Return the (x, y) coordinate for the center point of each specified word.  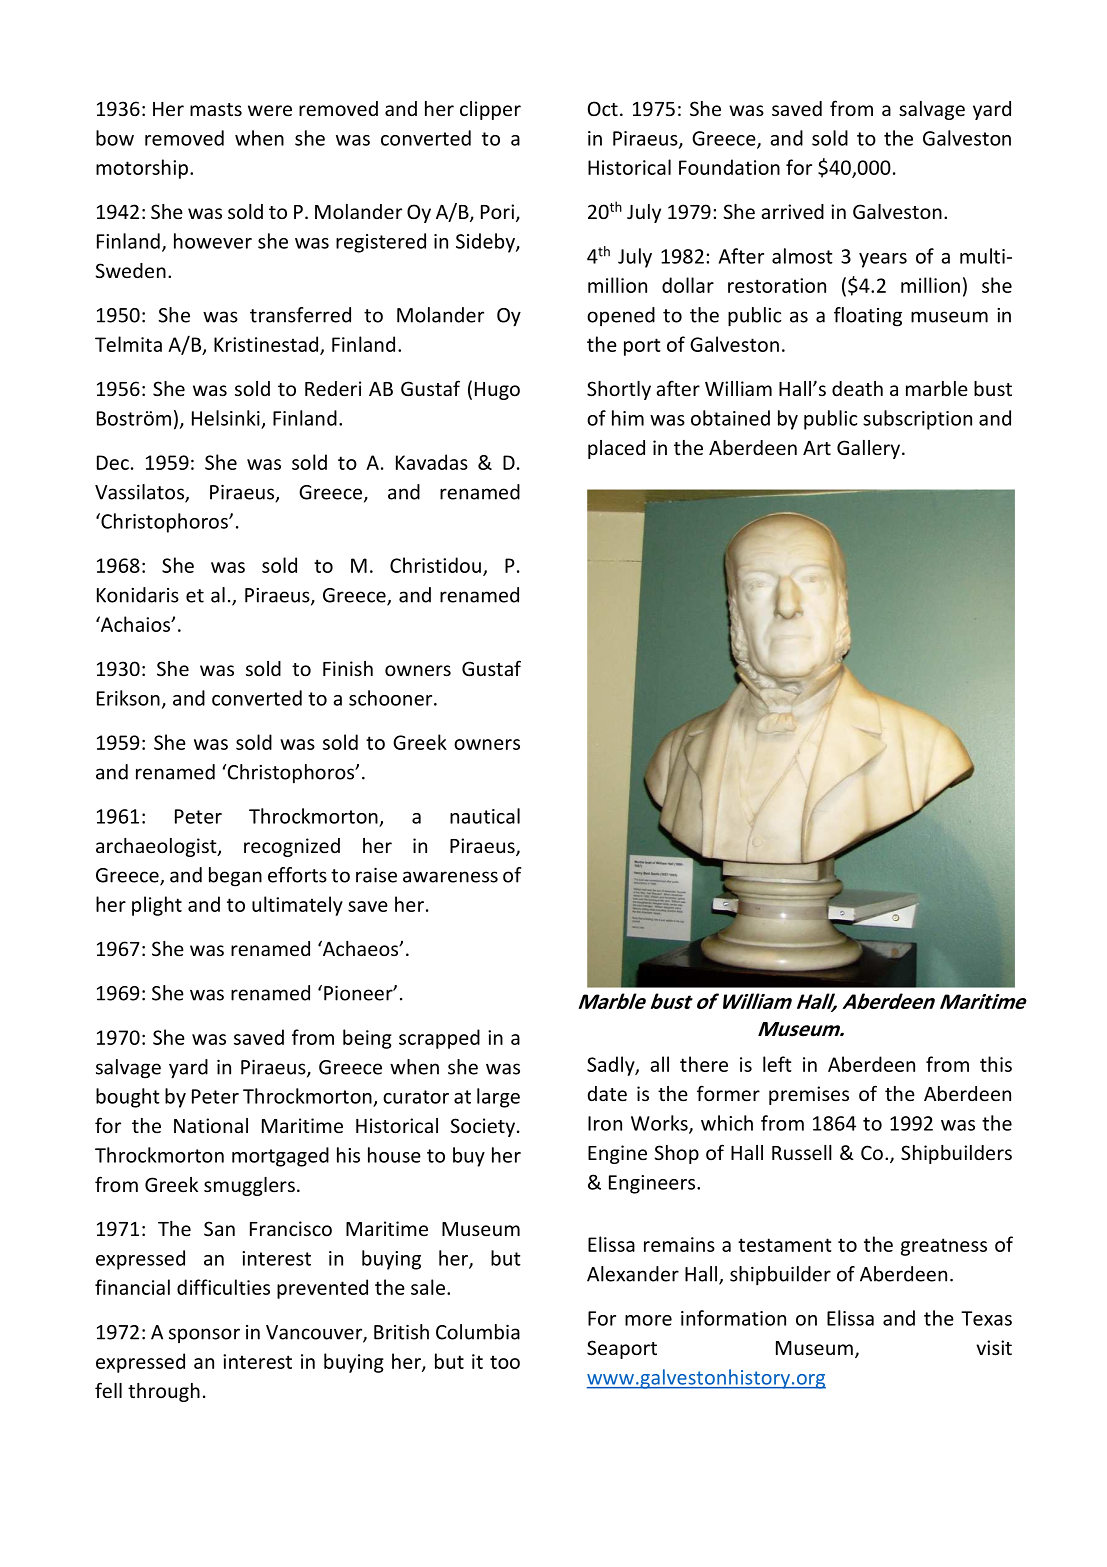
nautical (485, 816)
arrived (793, 211)
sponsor (204, 1335)
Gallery (870, 449)
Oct (603, 108)
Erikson (128, 698)
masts (216, 109)
